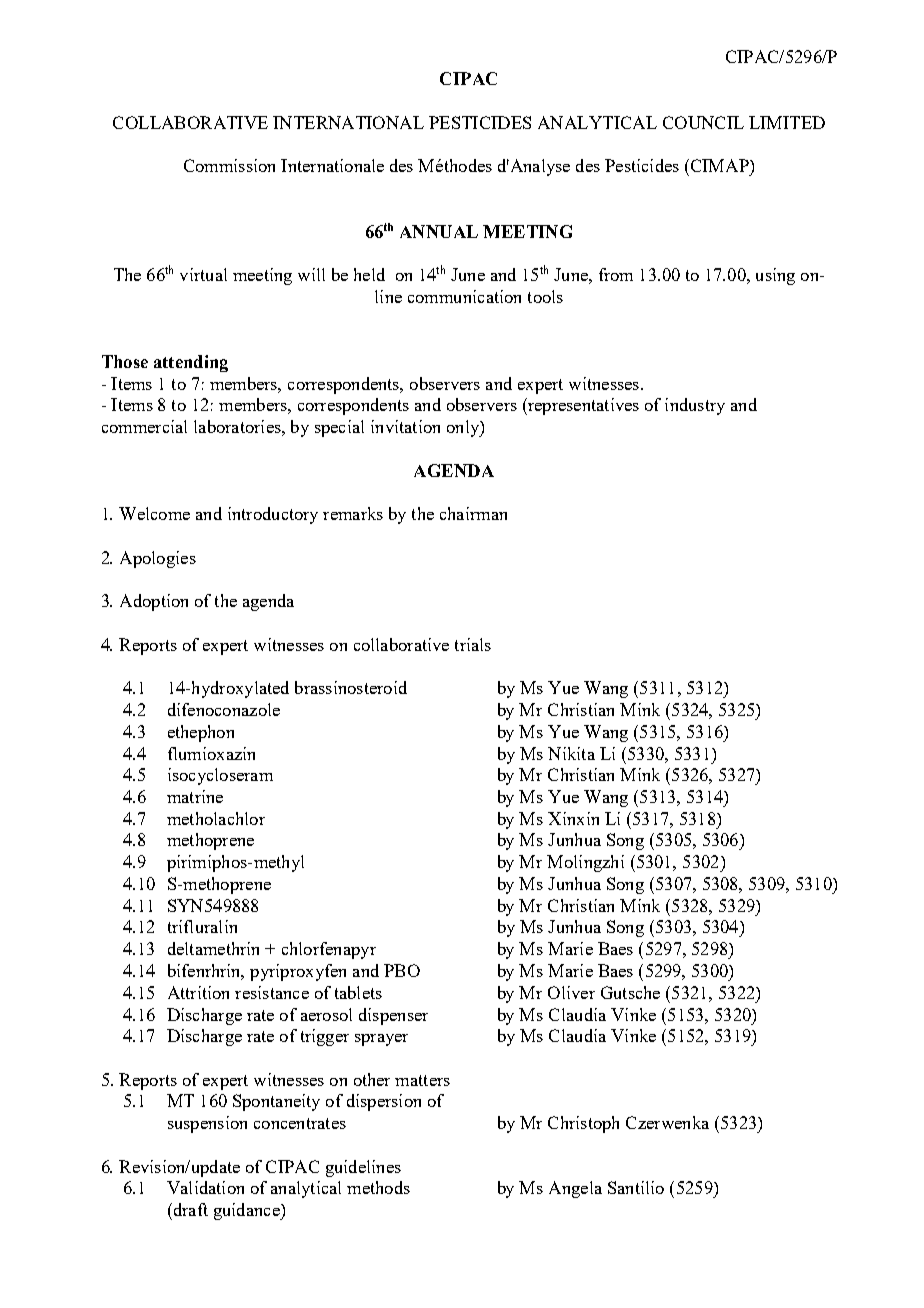  Describe the element at coordinates (571, 992) in the screenshot. I see `Oliver` at that location.
